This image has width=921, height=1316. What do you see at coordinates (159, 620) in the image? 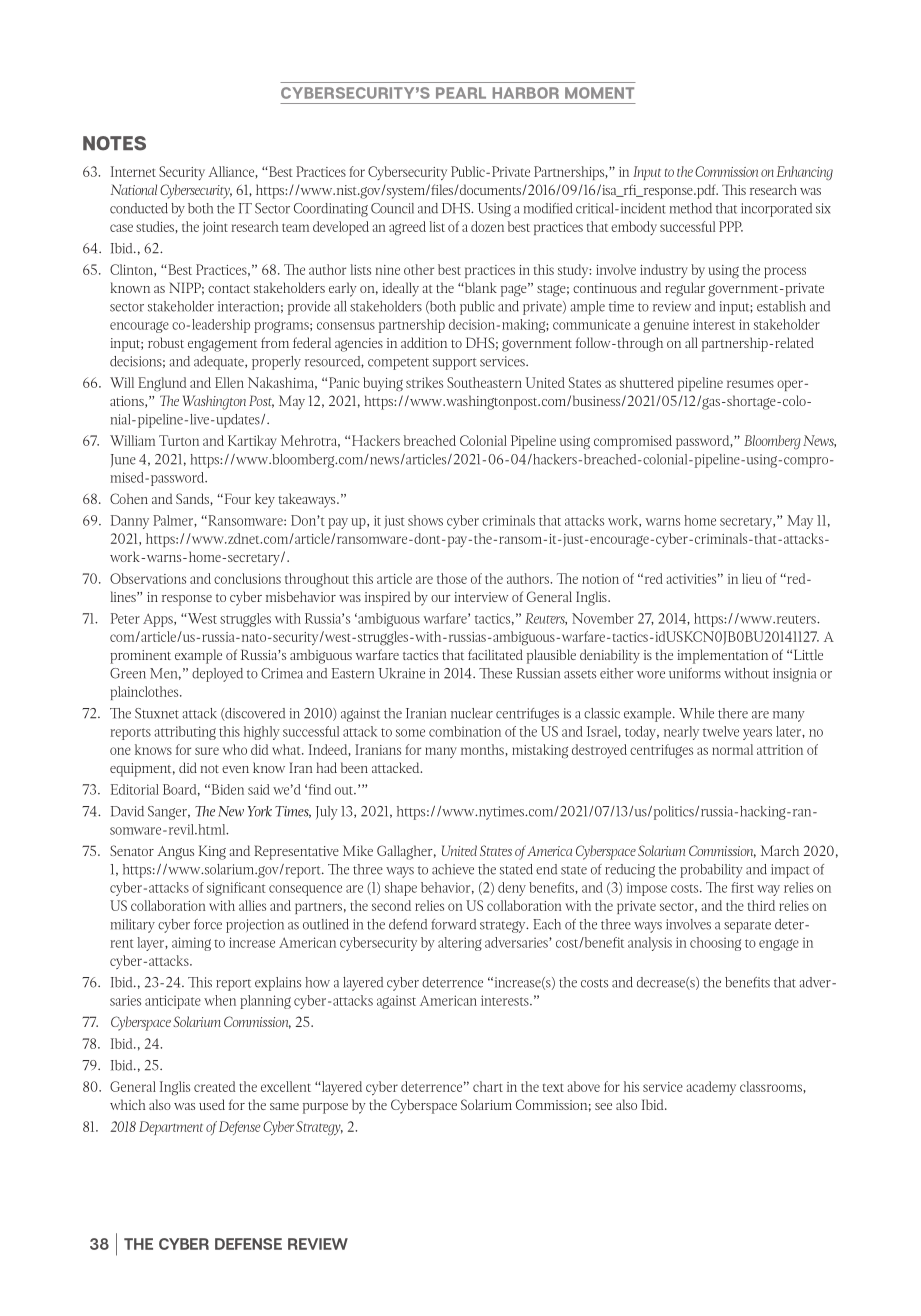
I see `Apps` at bounding box center [159, 620].
